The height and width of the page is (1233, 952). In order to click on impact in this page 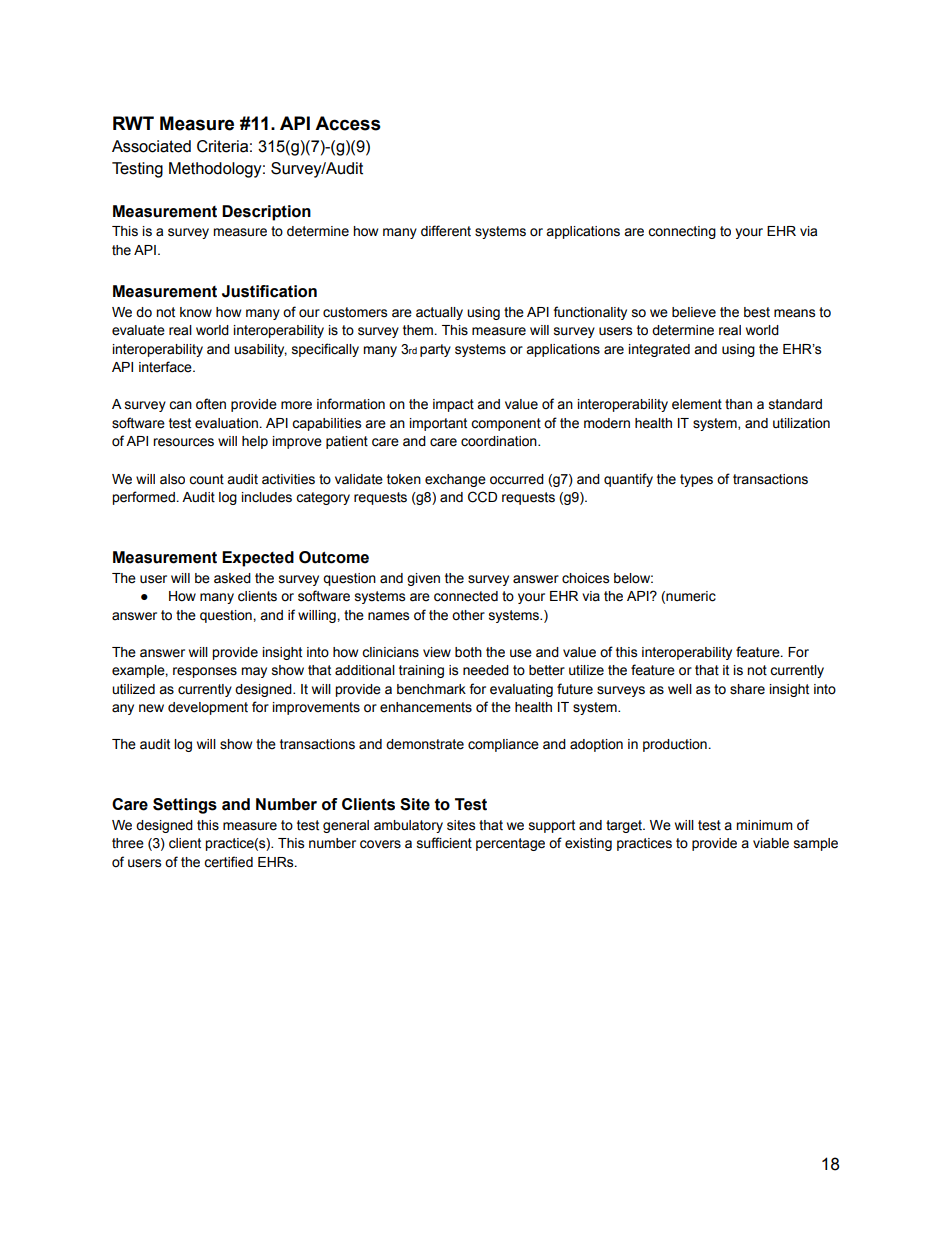, I will do `click(453, 405)`.
